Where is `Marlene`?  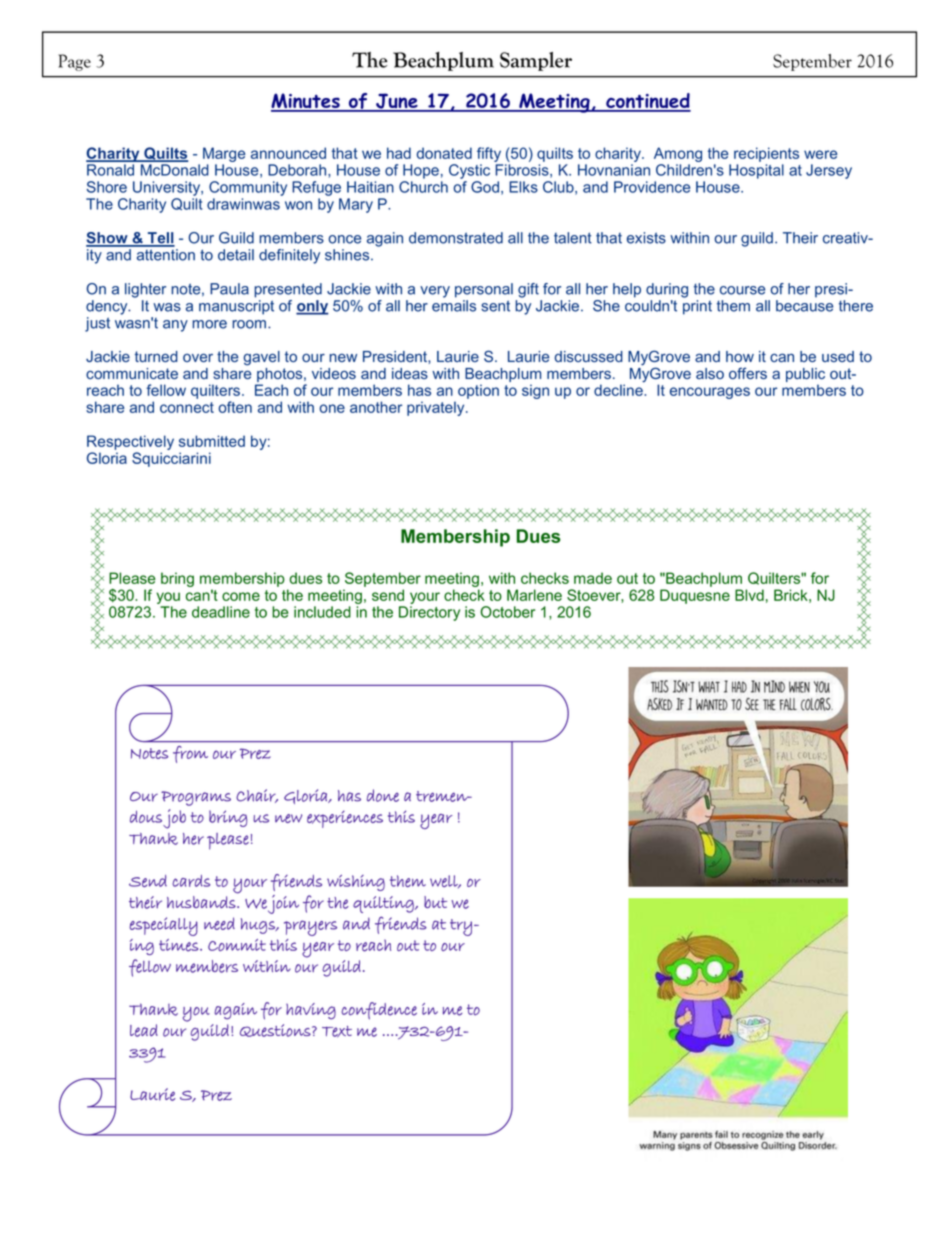
Marlene is located at coordinates (534, 595).
